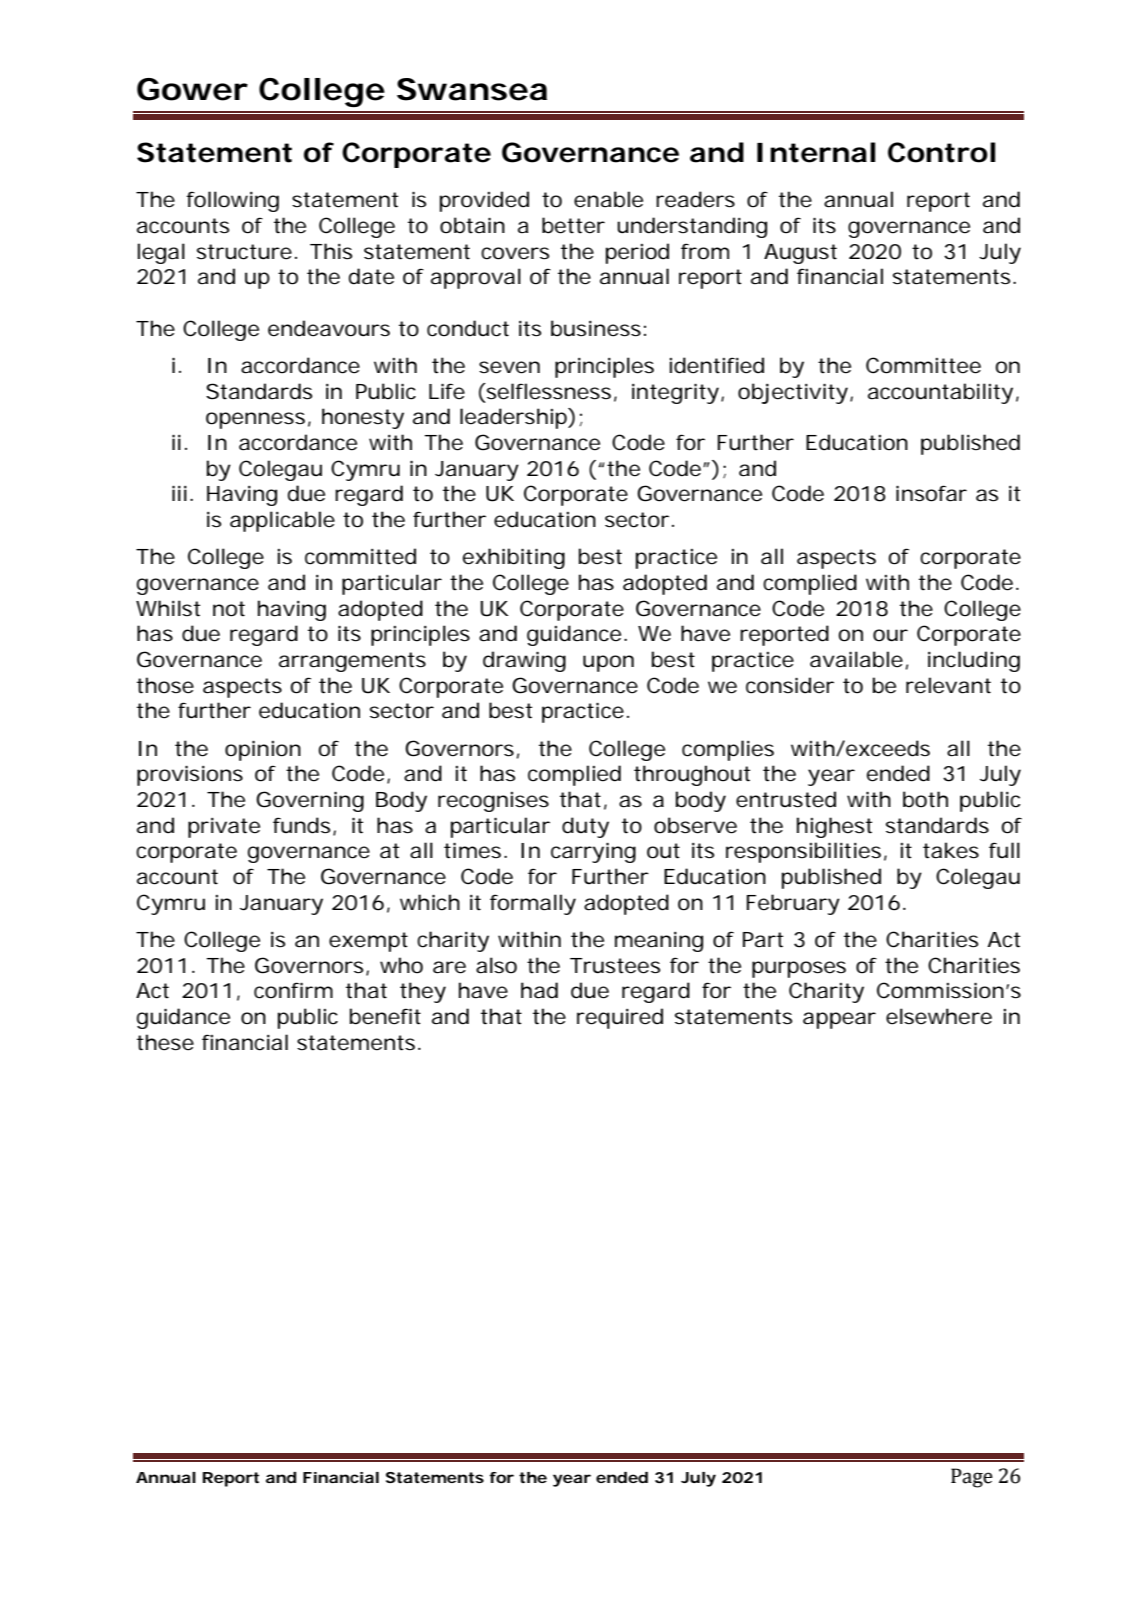 This page has height=1618, width=1144. What do you see at coordinates (282, 521) in the page?
I see `applicable` at bounding box center [282, 521].
